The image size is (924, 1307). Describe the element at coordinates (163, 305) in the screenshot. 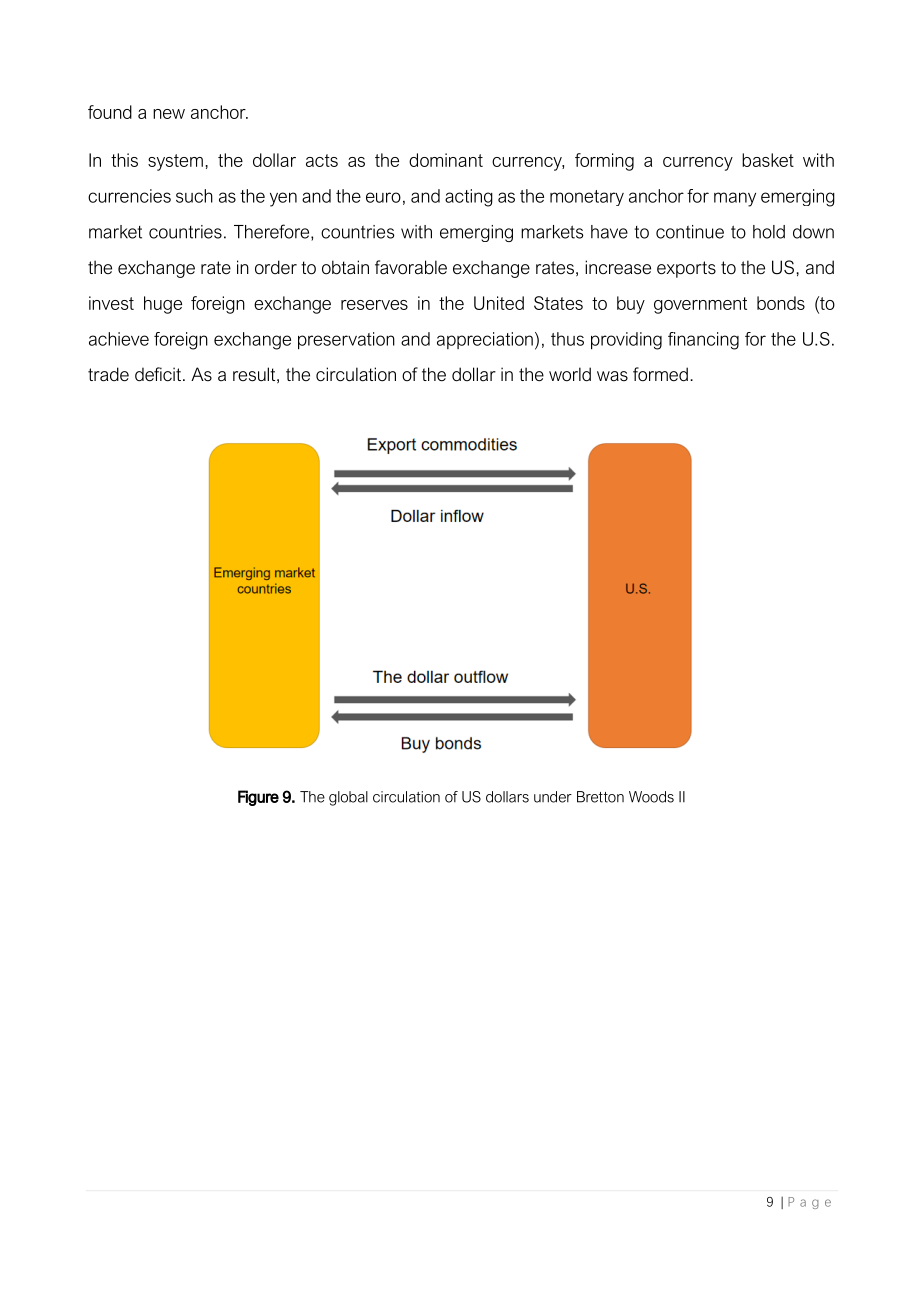

I see `huge` at that location.
